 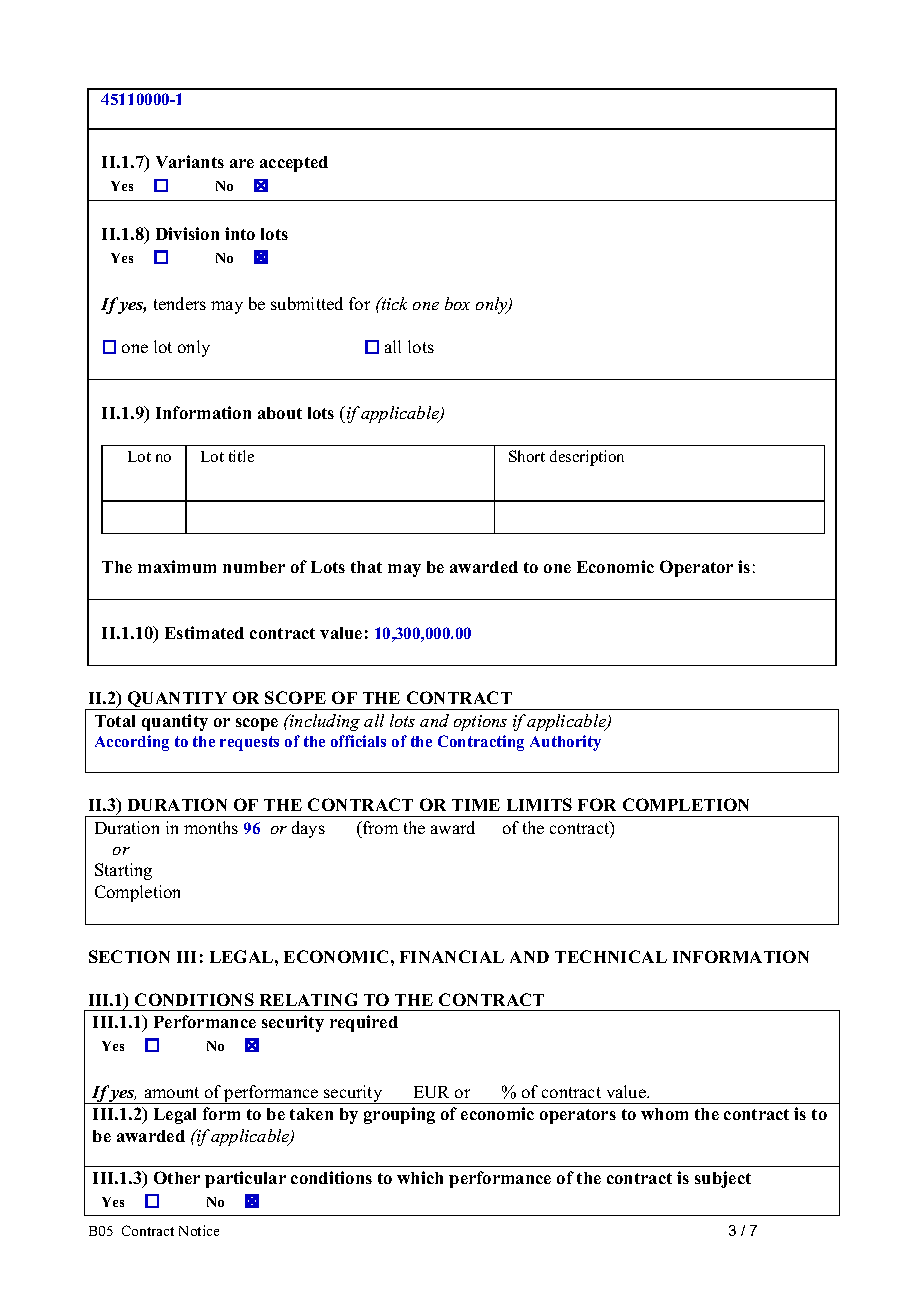 What do you see at coordinates (393, 303) in the screenshot?
I see `tick` at bounding box center [393, 303].
